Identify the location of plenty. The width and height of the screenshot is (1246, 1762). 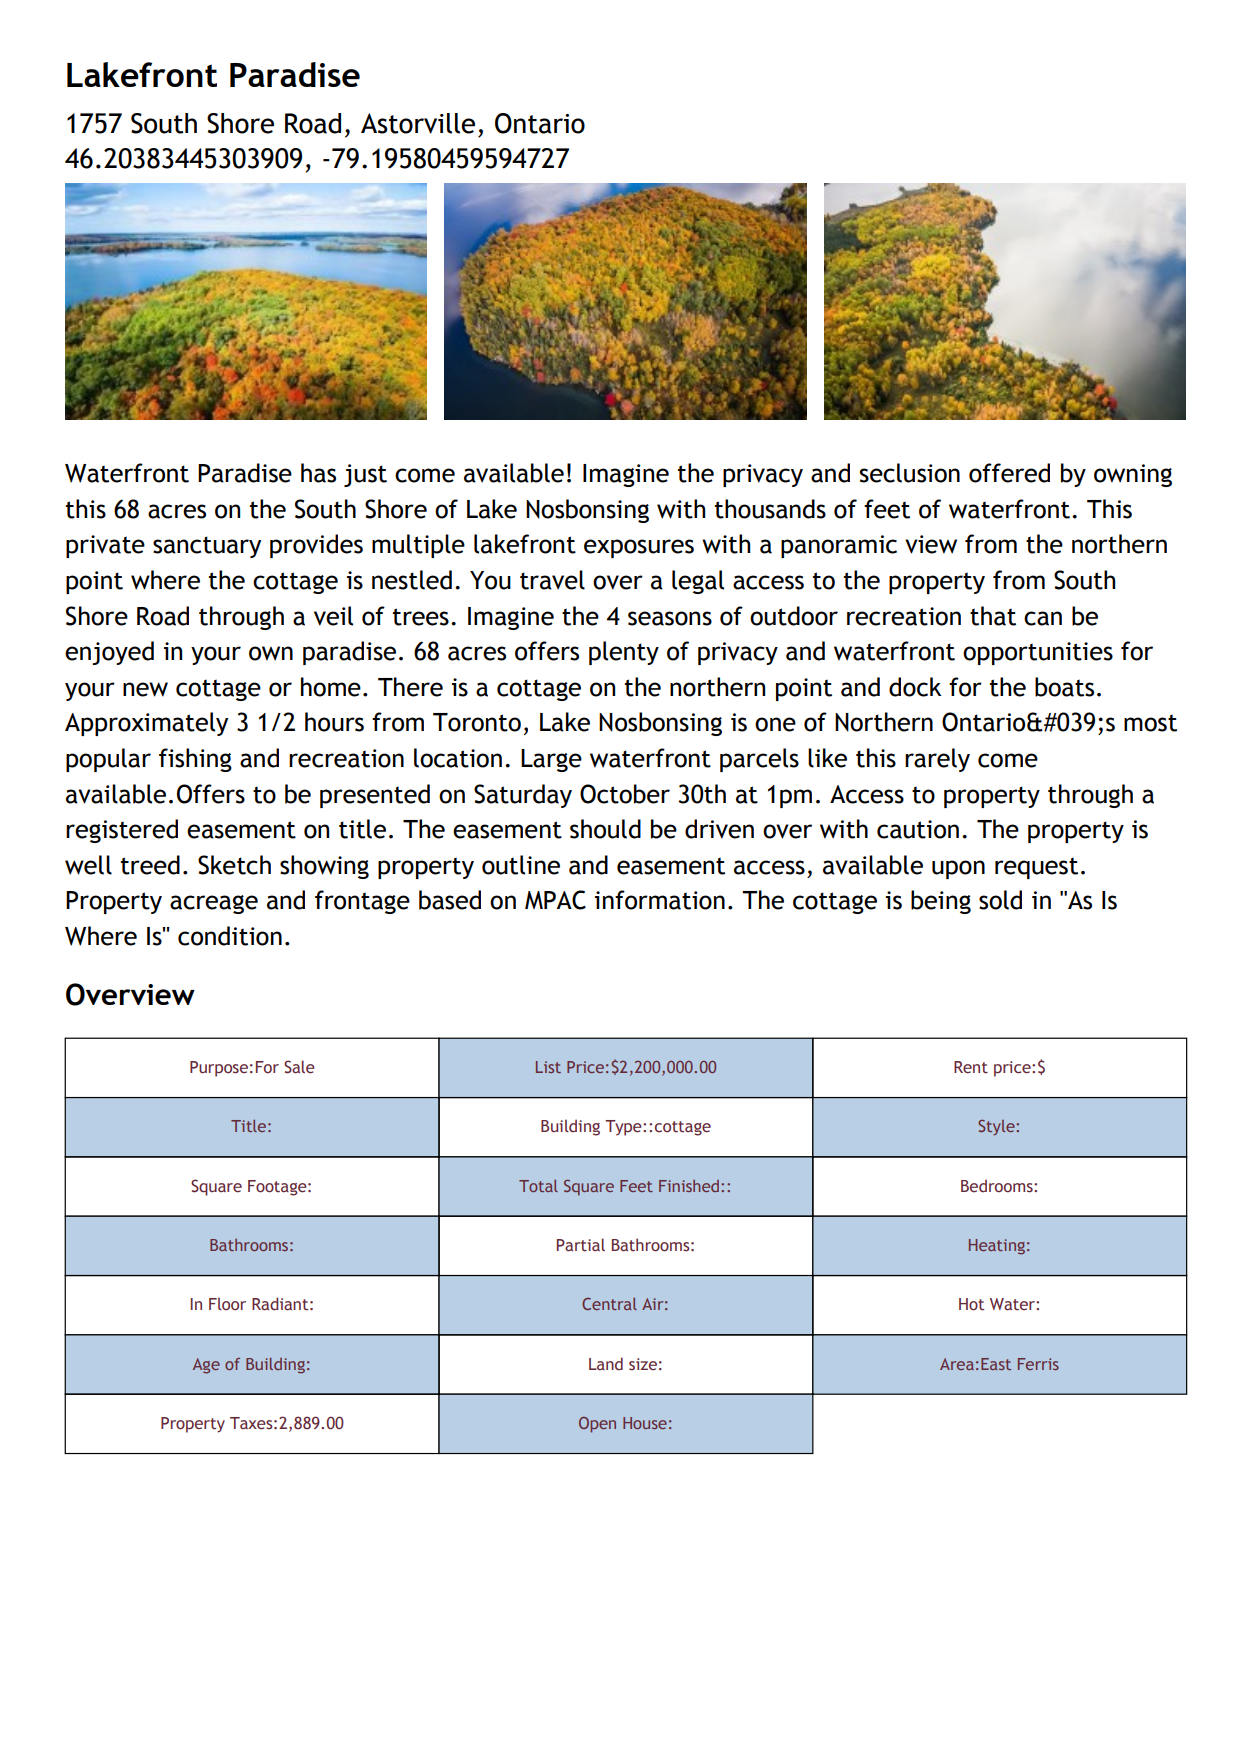
(624, 653).
